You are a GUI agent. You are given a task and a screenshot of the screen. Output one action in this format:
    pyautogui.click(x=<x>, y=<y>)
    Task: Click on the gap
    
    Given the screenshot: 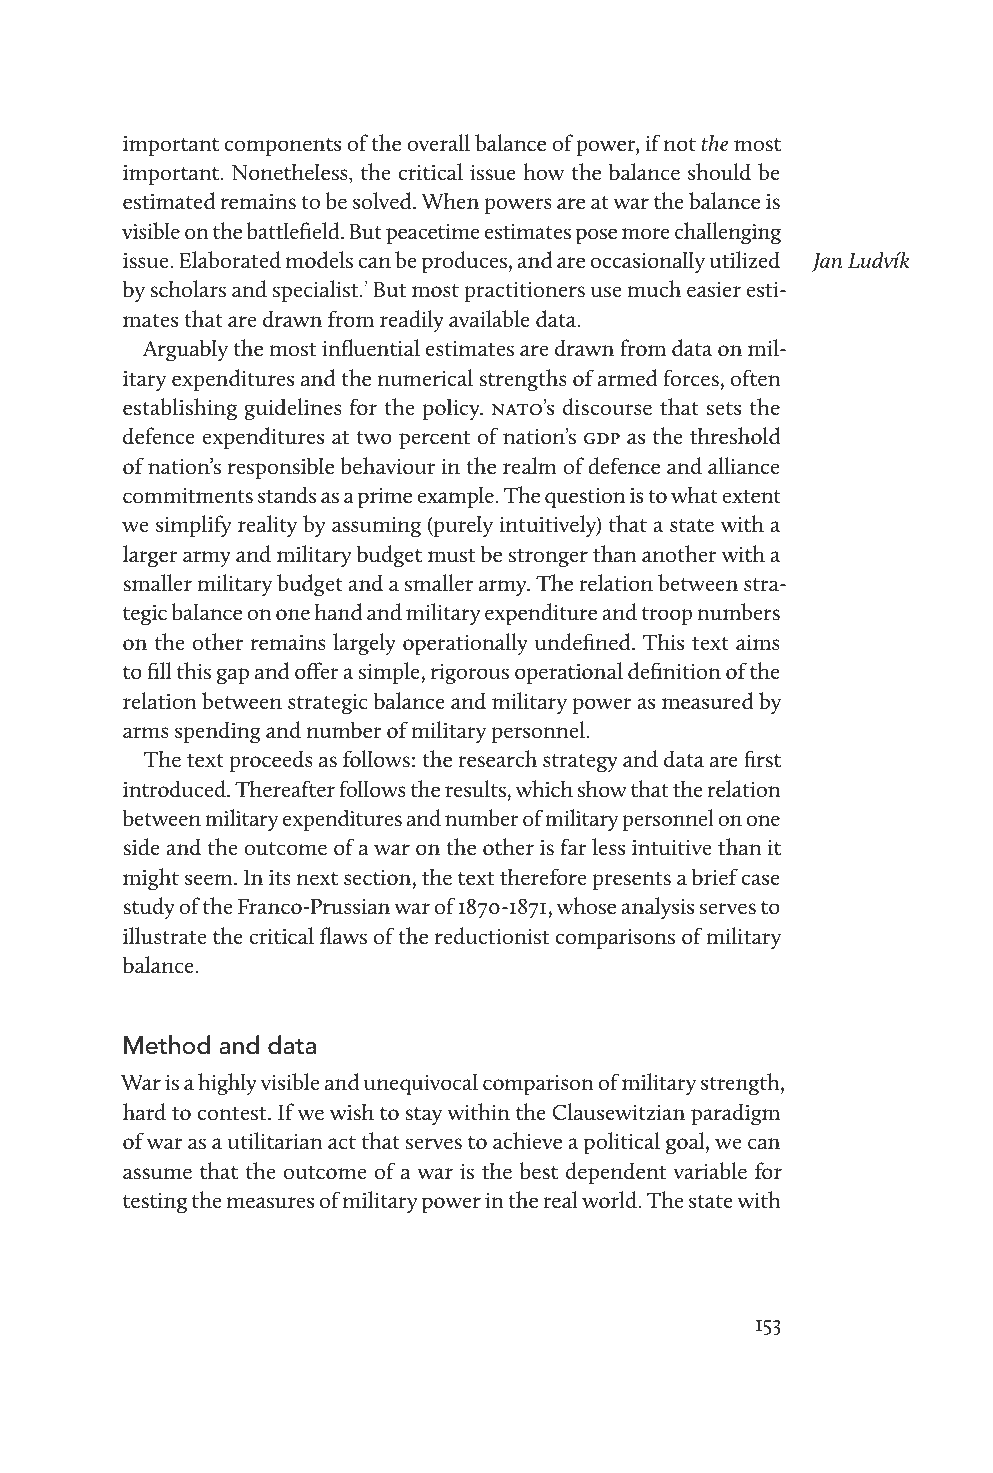 What is the action you would take?
    pyautogui.click(x=233, y=676)
